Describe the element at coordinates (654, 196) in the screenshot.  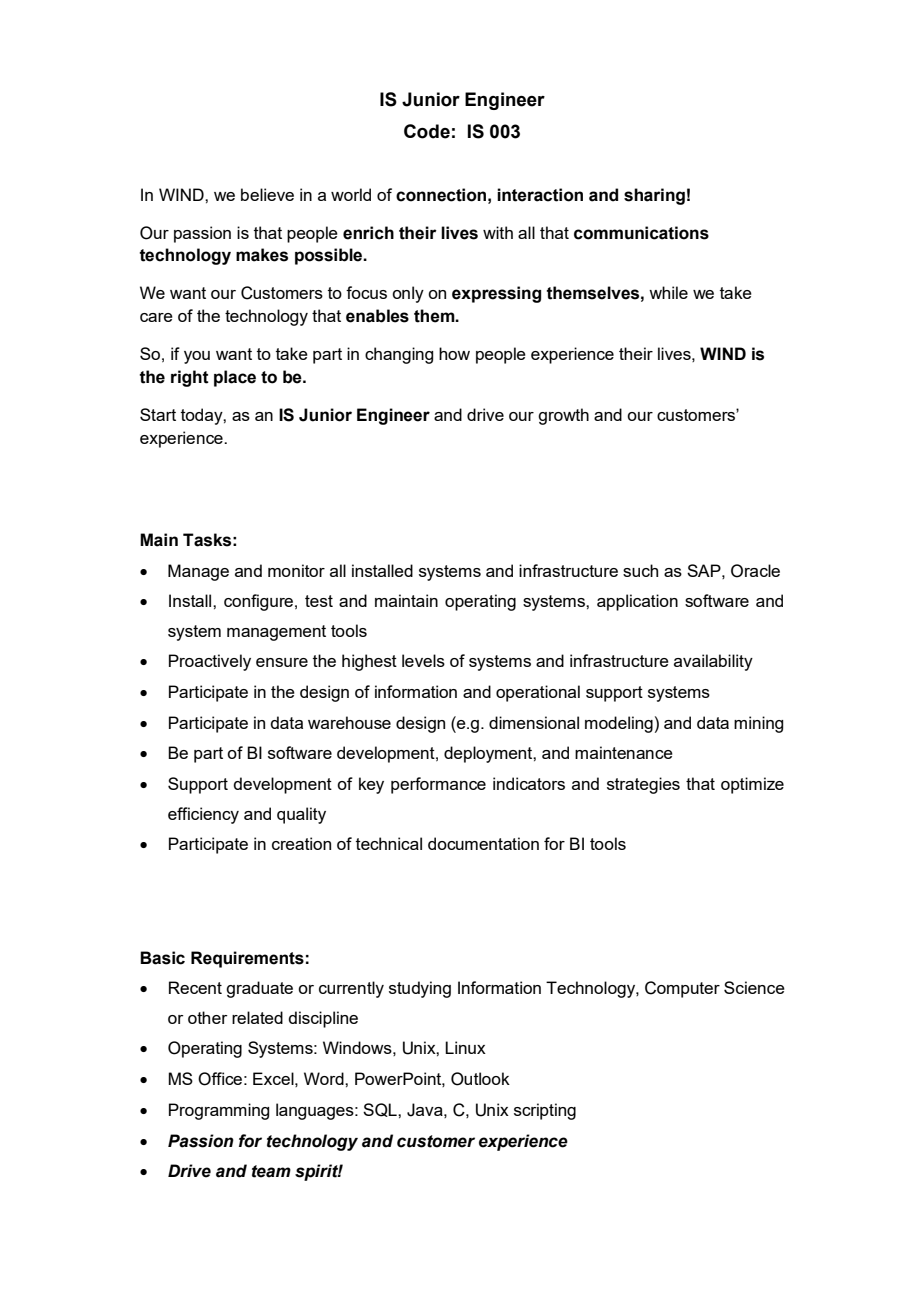
I see `sharing` at that location.
